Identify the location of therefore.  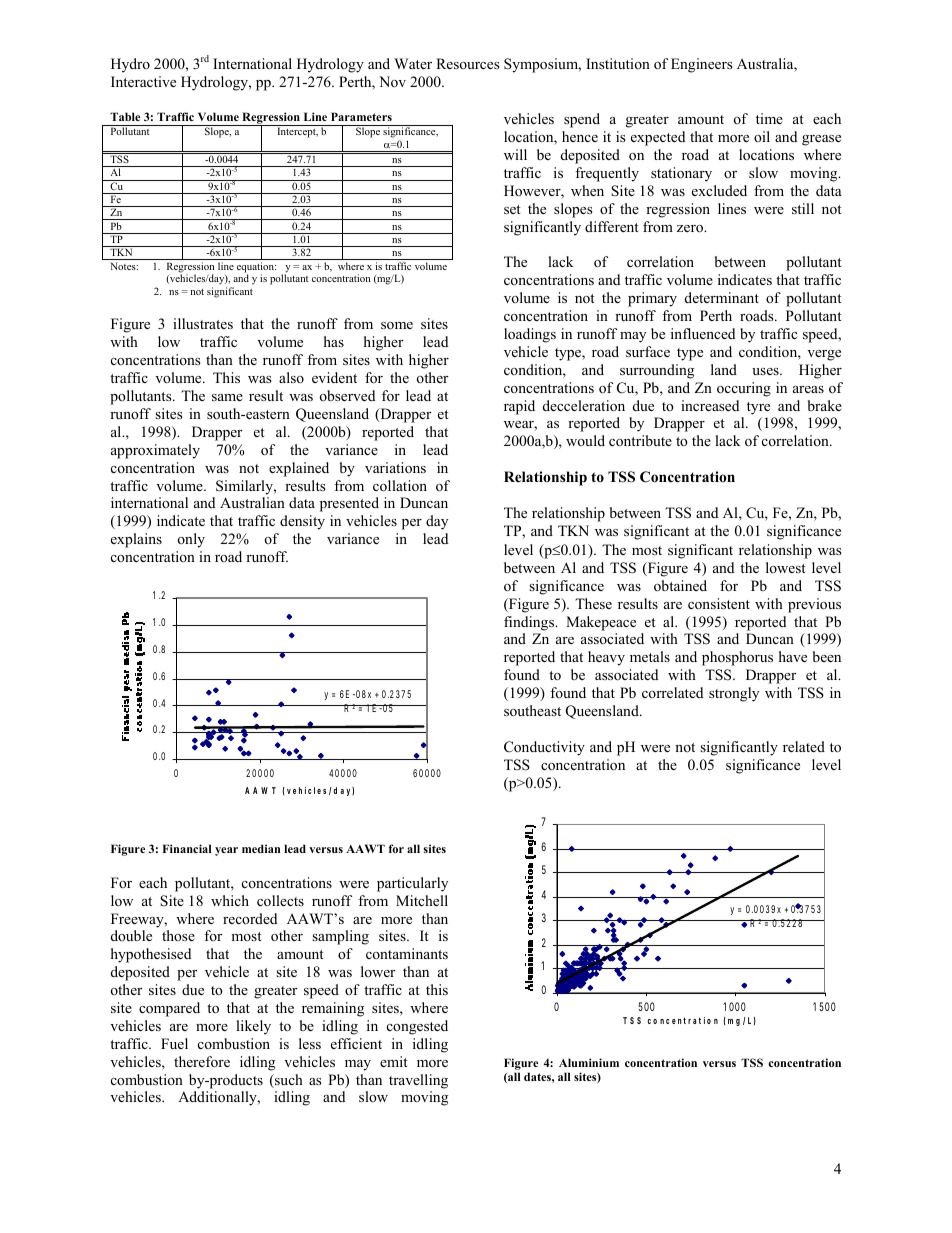
(202, 1061).
